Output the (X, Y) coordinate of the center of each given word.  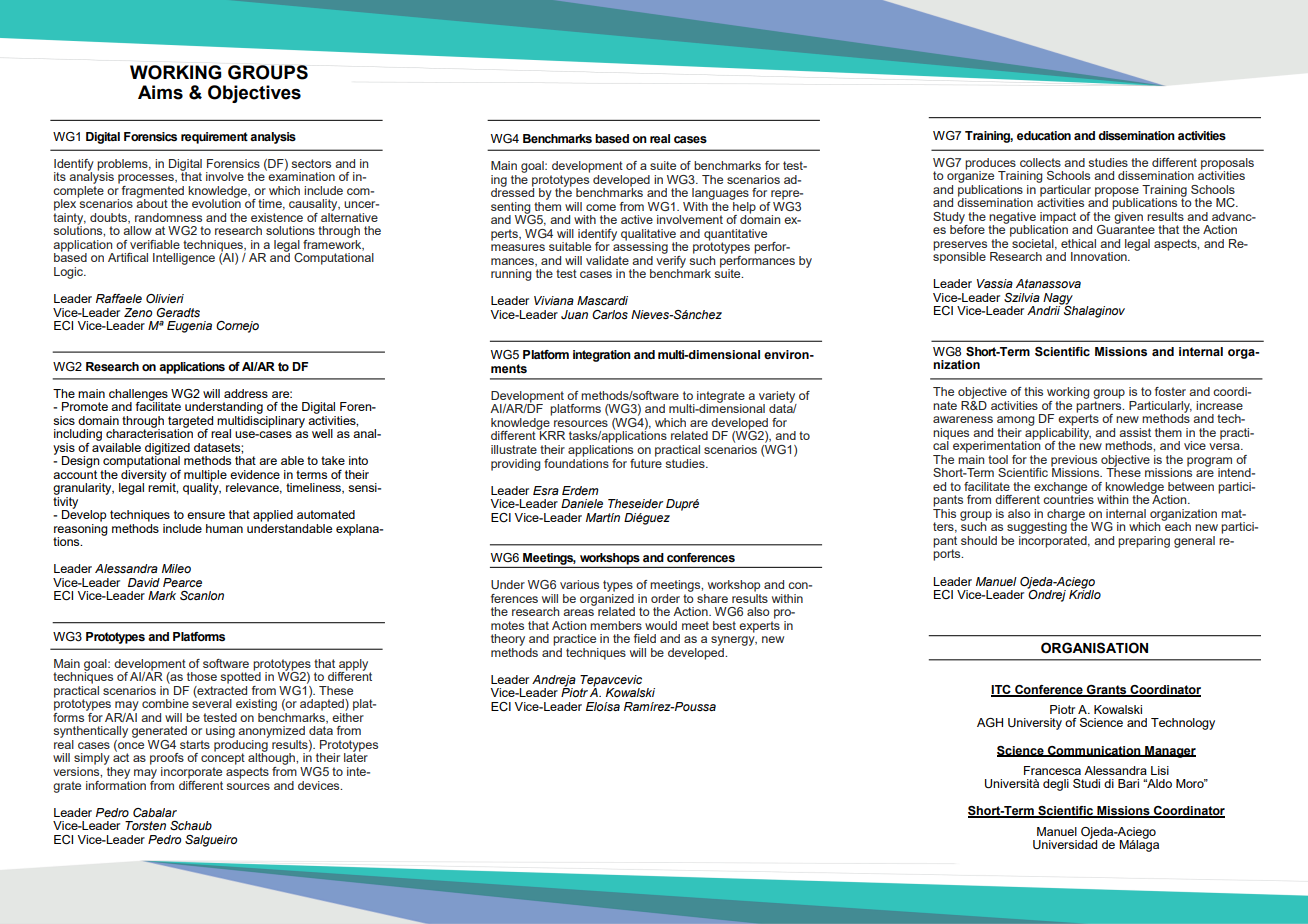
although (272, 759)
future (646, 462)
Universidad (1065, 843)
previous (1074, 462)
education (1044, 135)
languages (720, 194)
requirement (214, 138)
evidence (255, 474)
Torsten (145, 826)
